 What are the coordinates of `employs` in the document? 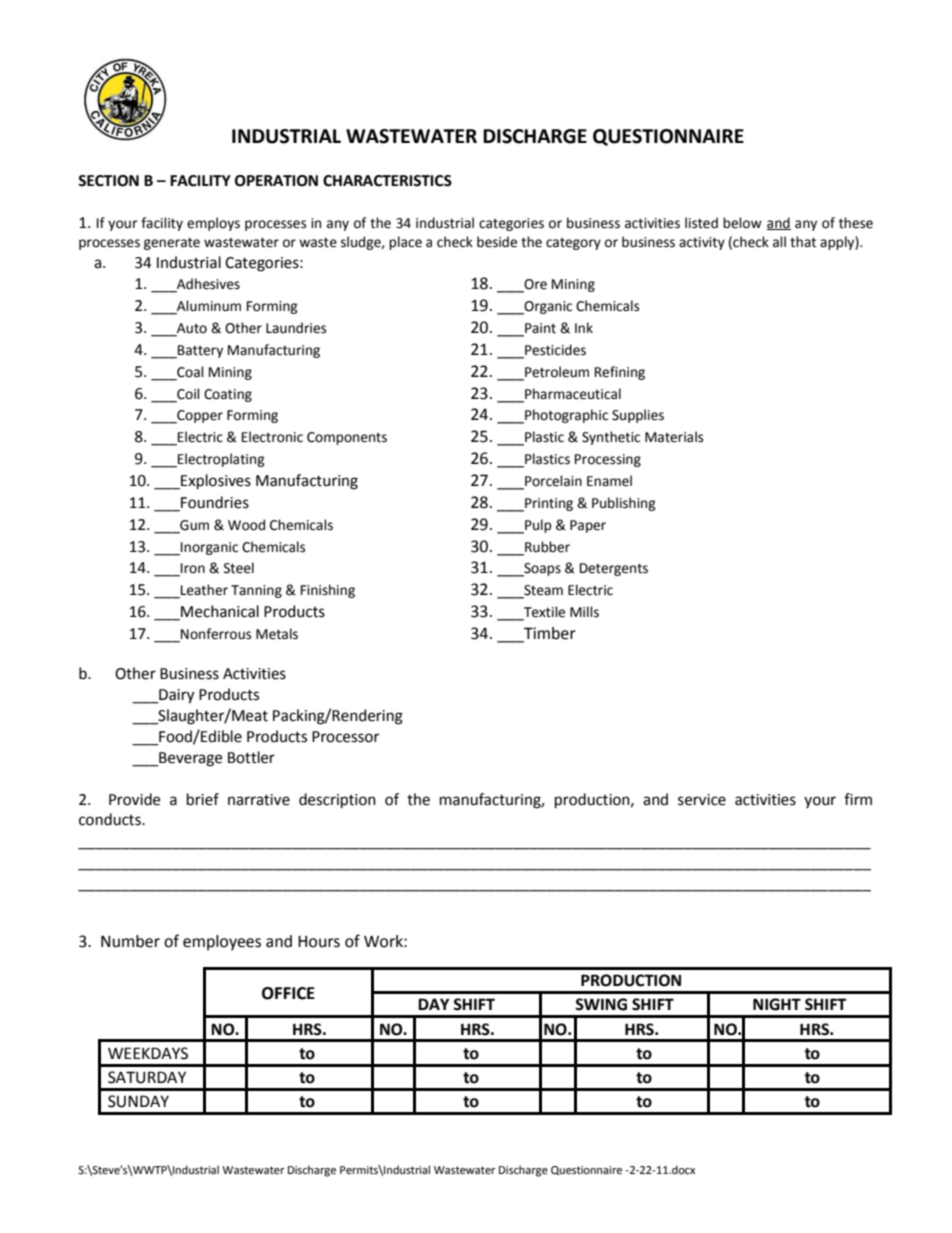 It's located at (213, 224).
